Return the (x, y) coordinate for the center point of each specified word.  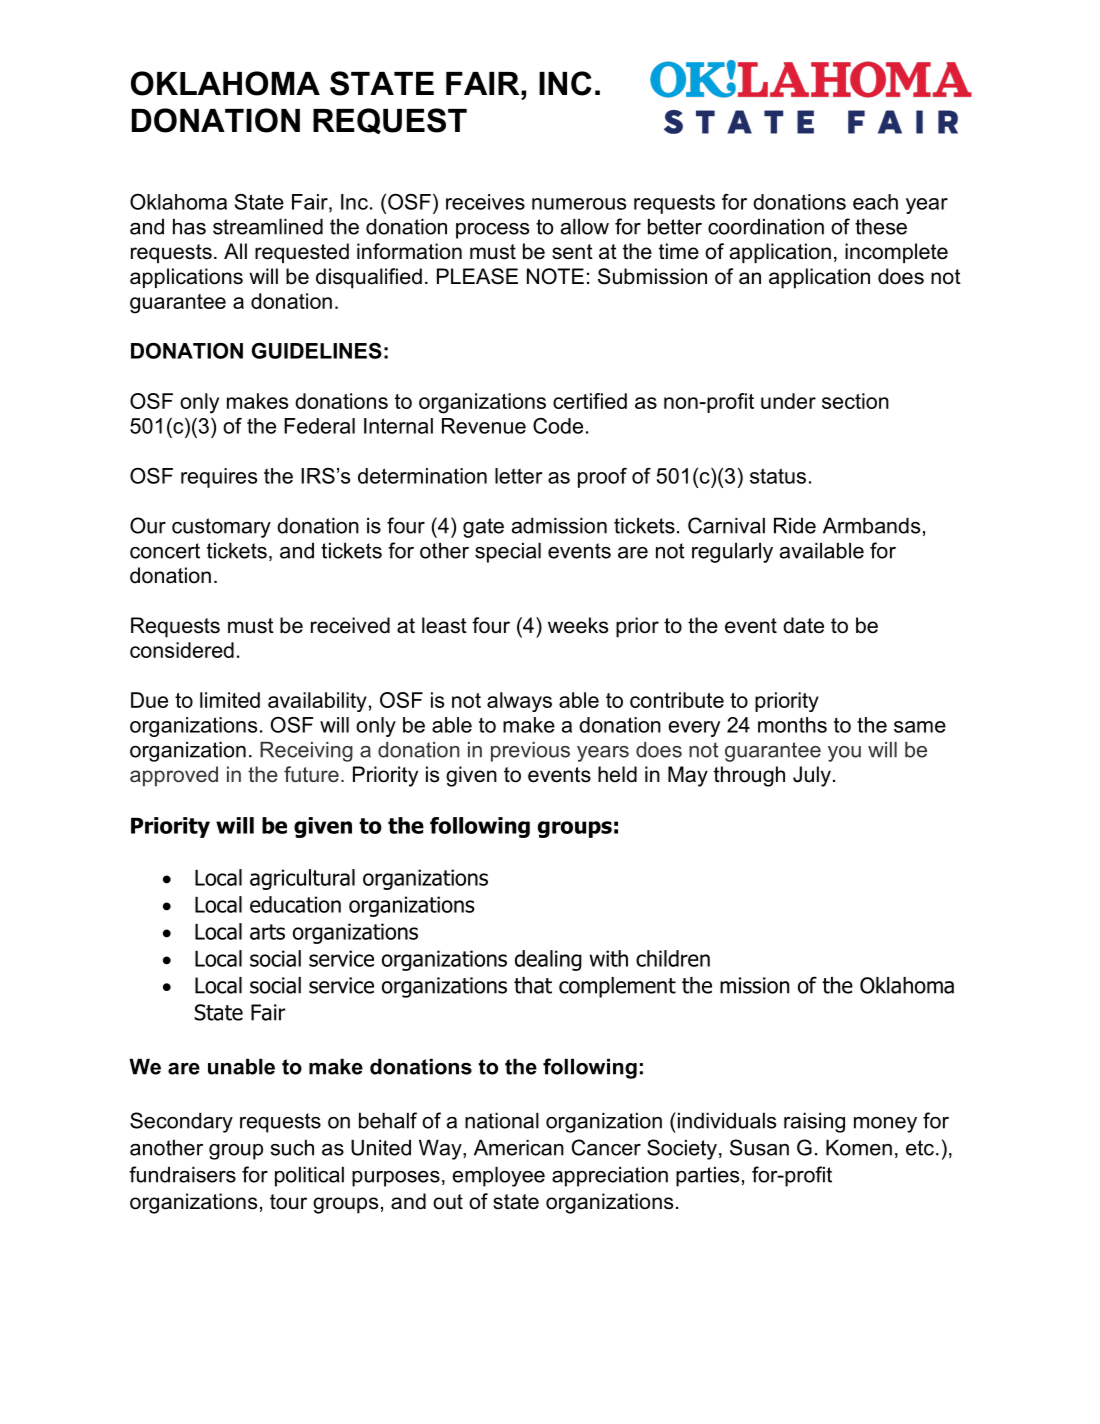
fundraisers (182, 1174)
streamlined (268, 226)
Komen (859, 1147)
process (492, 231)
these (881, 226)
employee (499, 1176)
